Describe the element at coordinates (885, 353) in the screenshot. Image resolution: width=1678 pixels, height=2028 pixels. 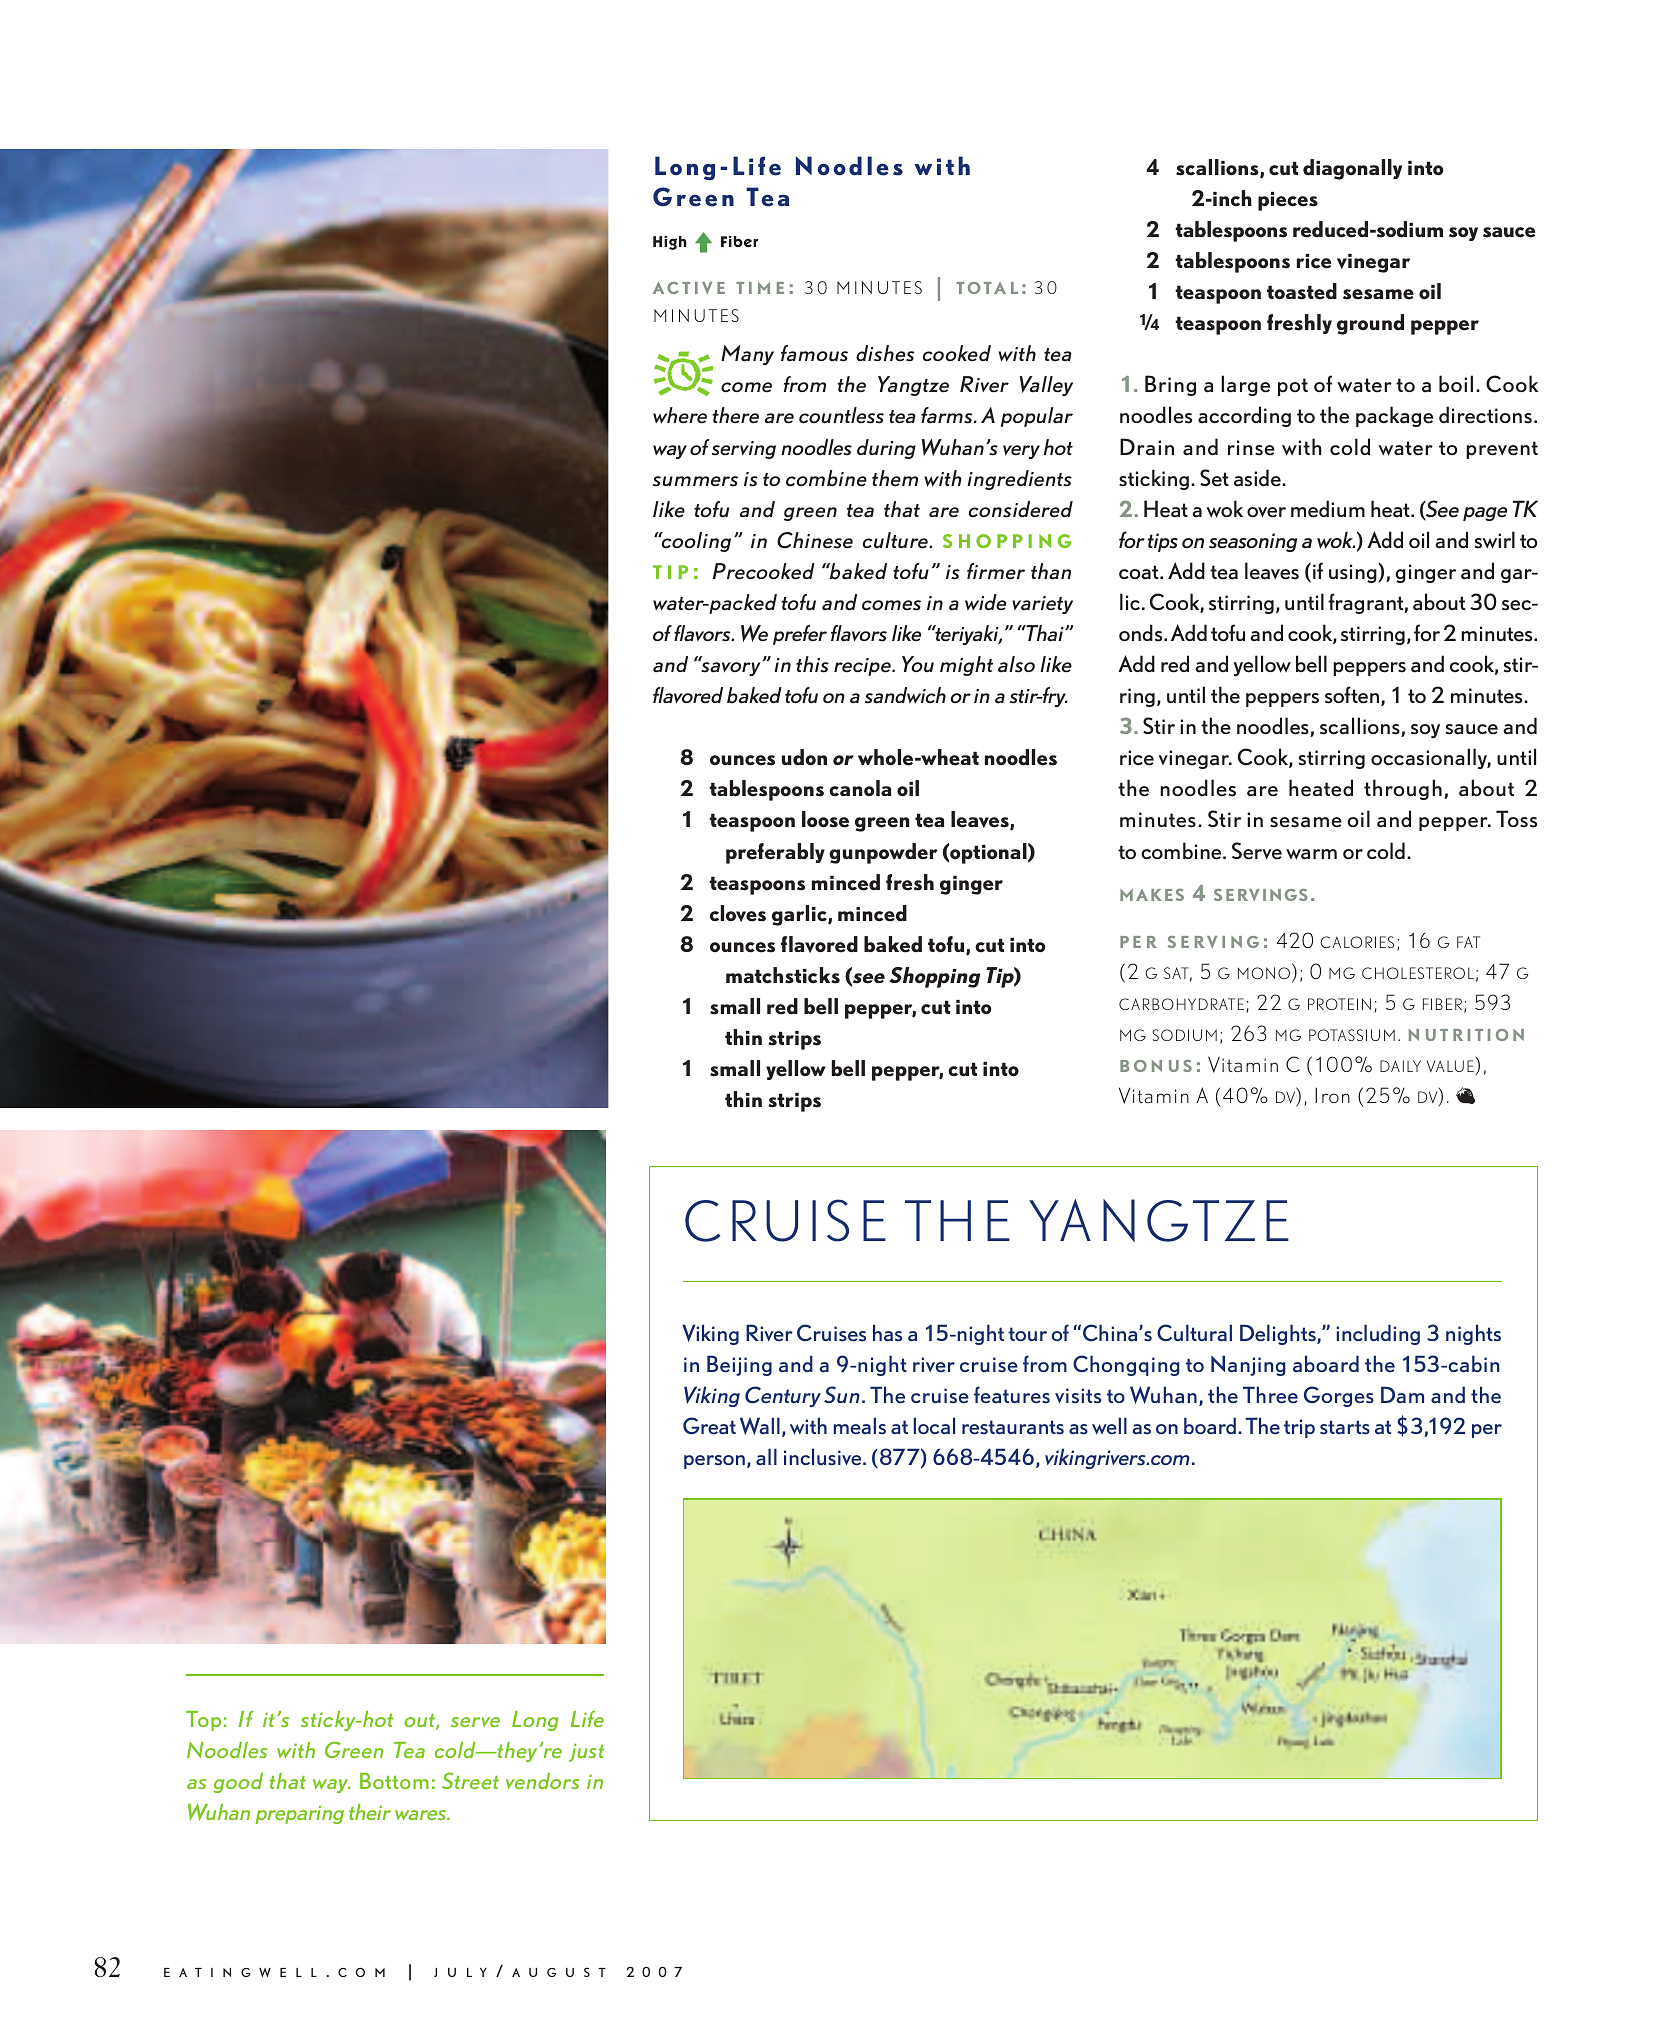
I see `dishes` at that location.
